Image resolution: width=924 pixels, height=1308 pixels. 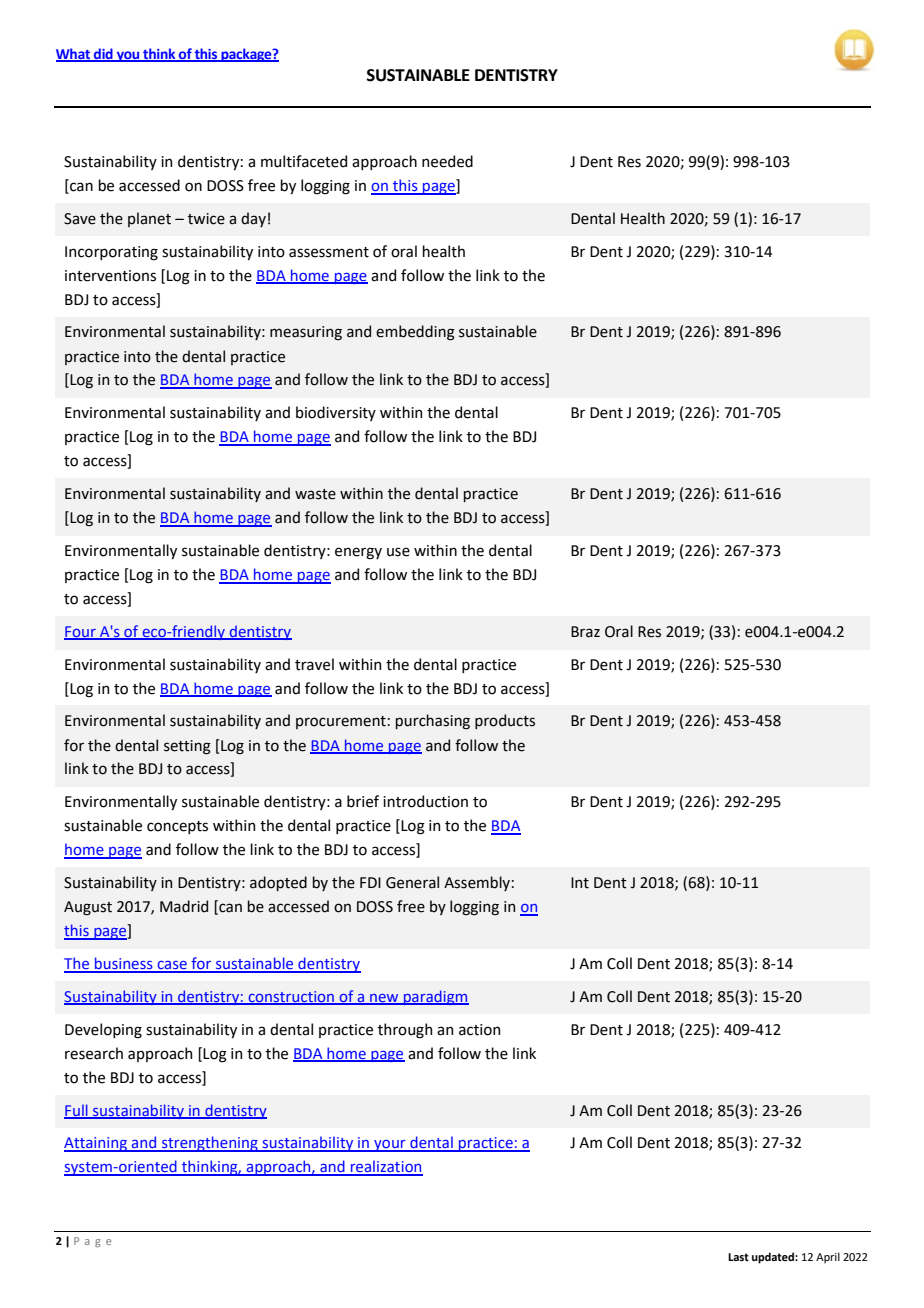 I want to click on needed, so click(x=447, y=161).
